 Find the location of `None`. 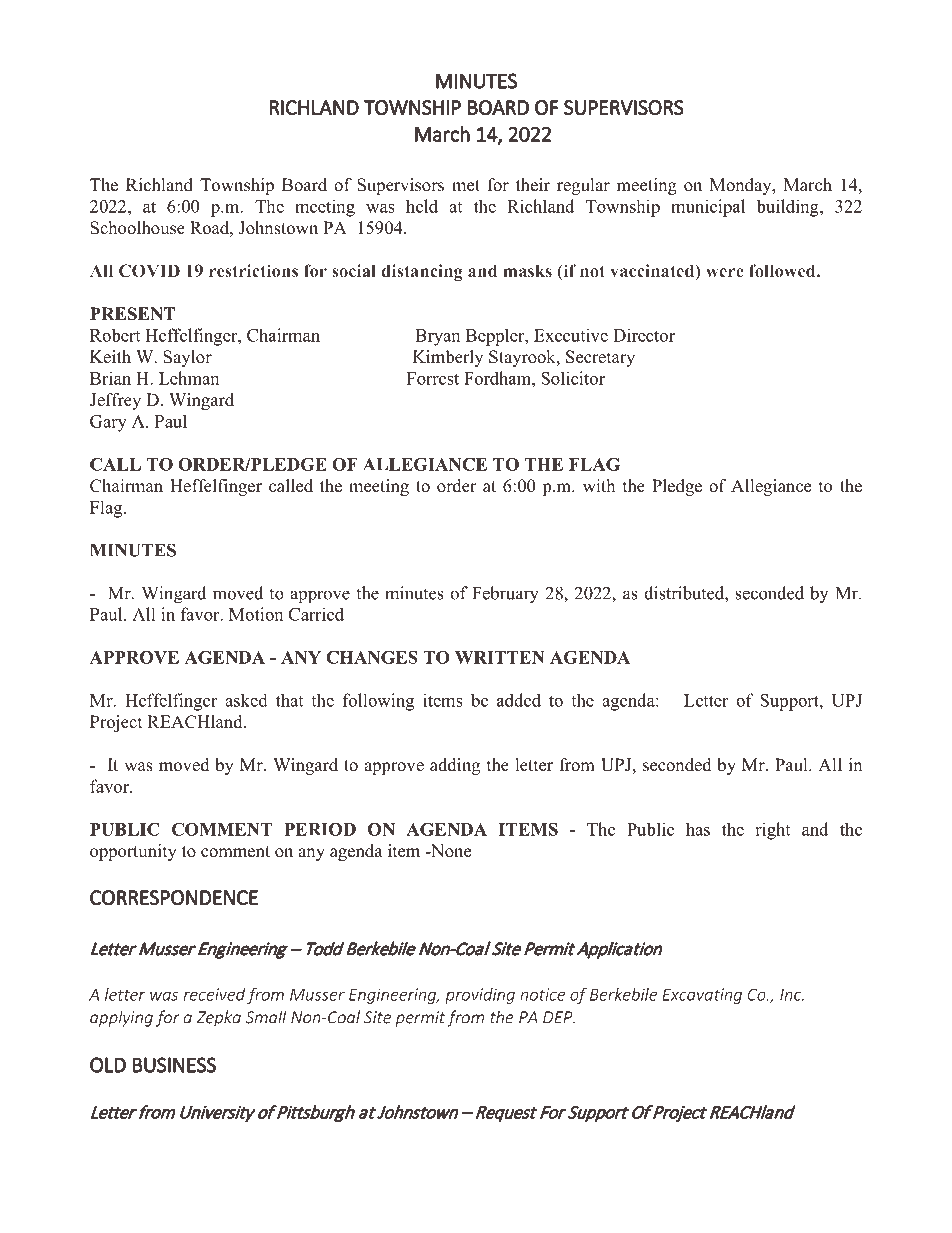

None is located at coordinates (450, 851).
